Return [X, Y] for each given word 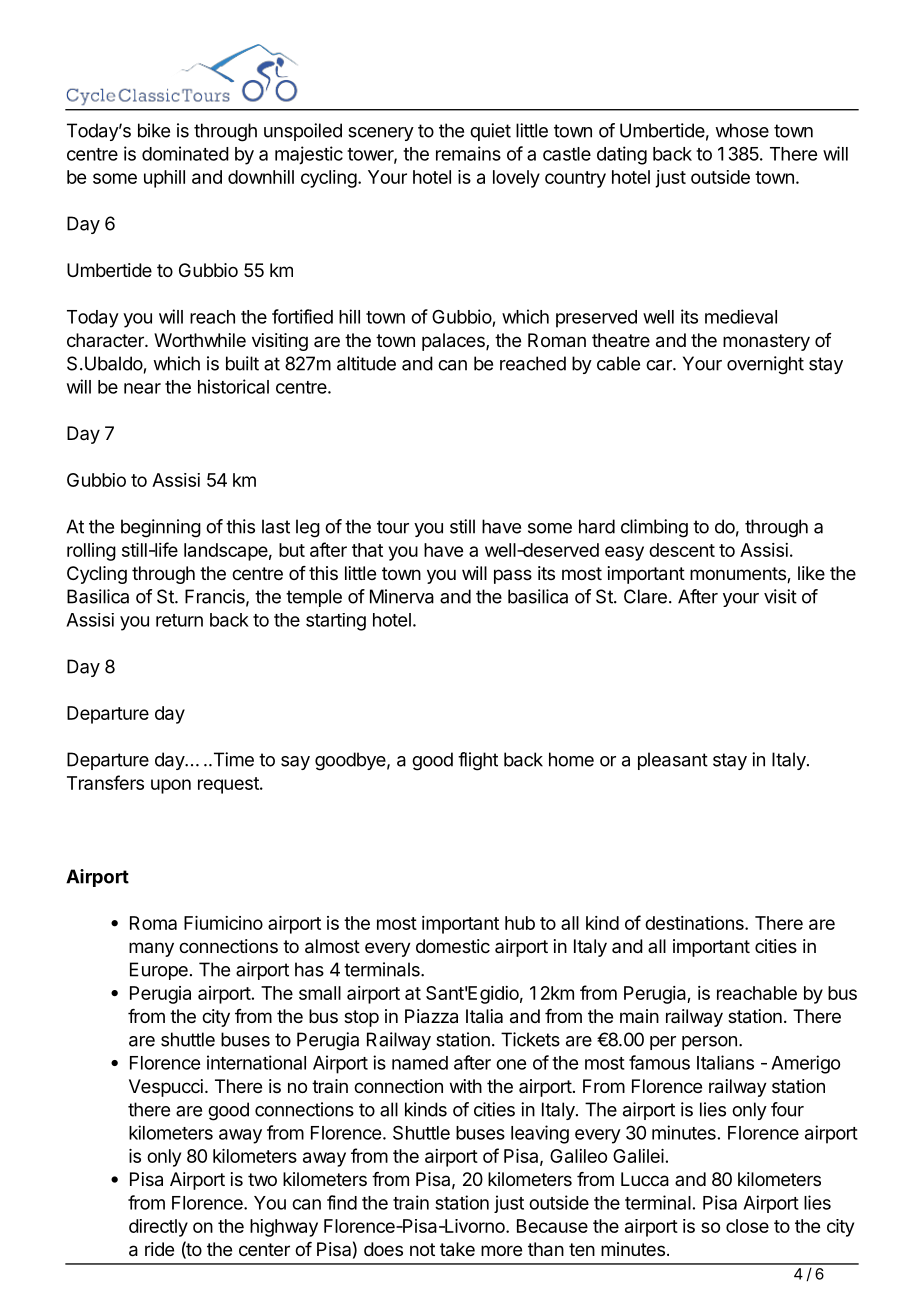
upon [171, 786]
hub [520, 923]
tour [393, 527]
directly [158, 1228]
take [457, 1249]
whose [742, 130]
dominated [185, 153]
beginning [161, 528]
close [747, 1226]
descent [682, 550]
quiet [490, 132]
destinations [695, 923]
